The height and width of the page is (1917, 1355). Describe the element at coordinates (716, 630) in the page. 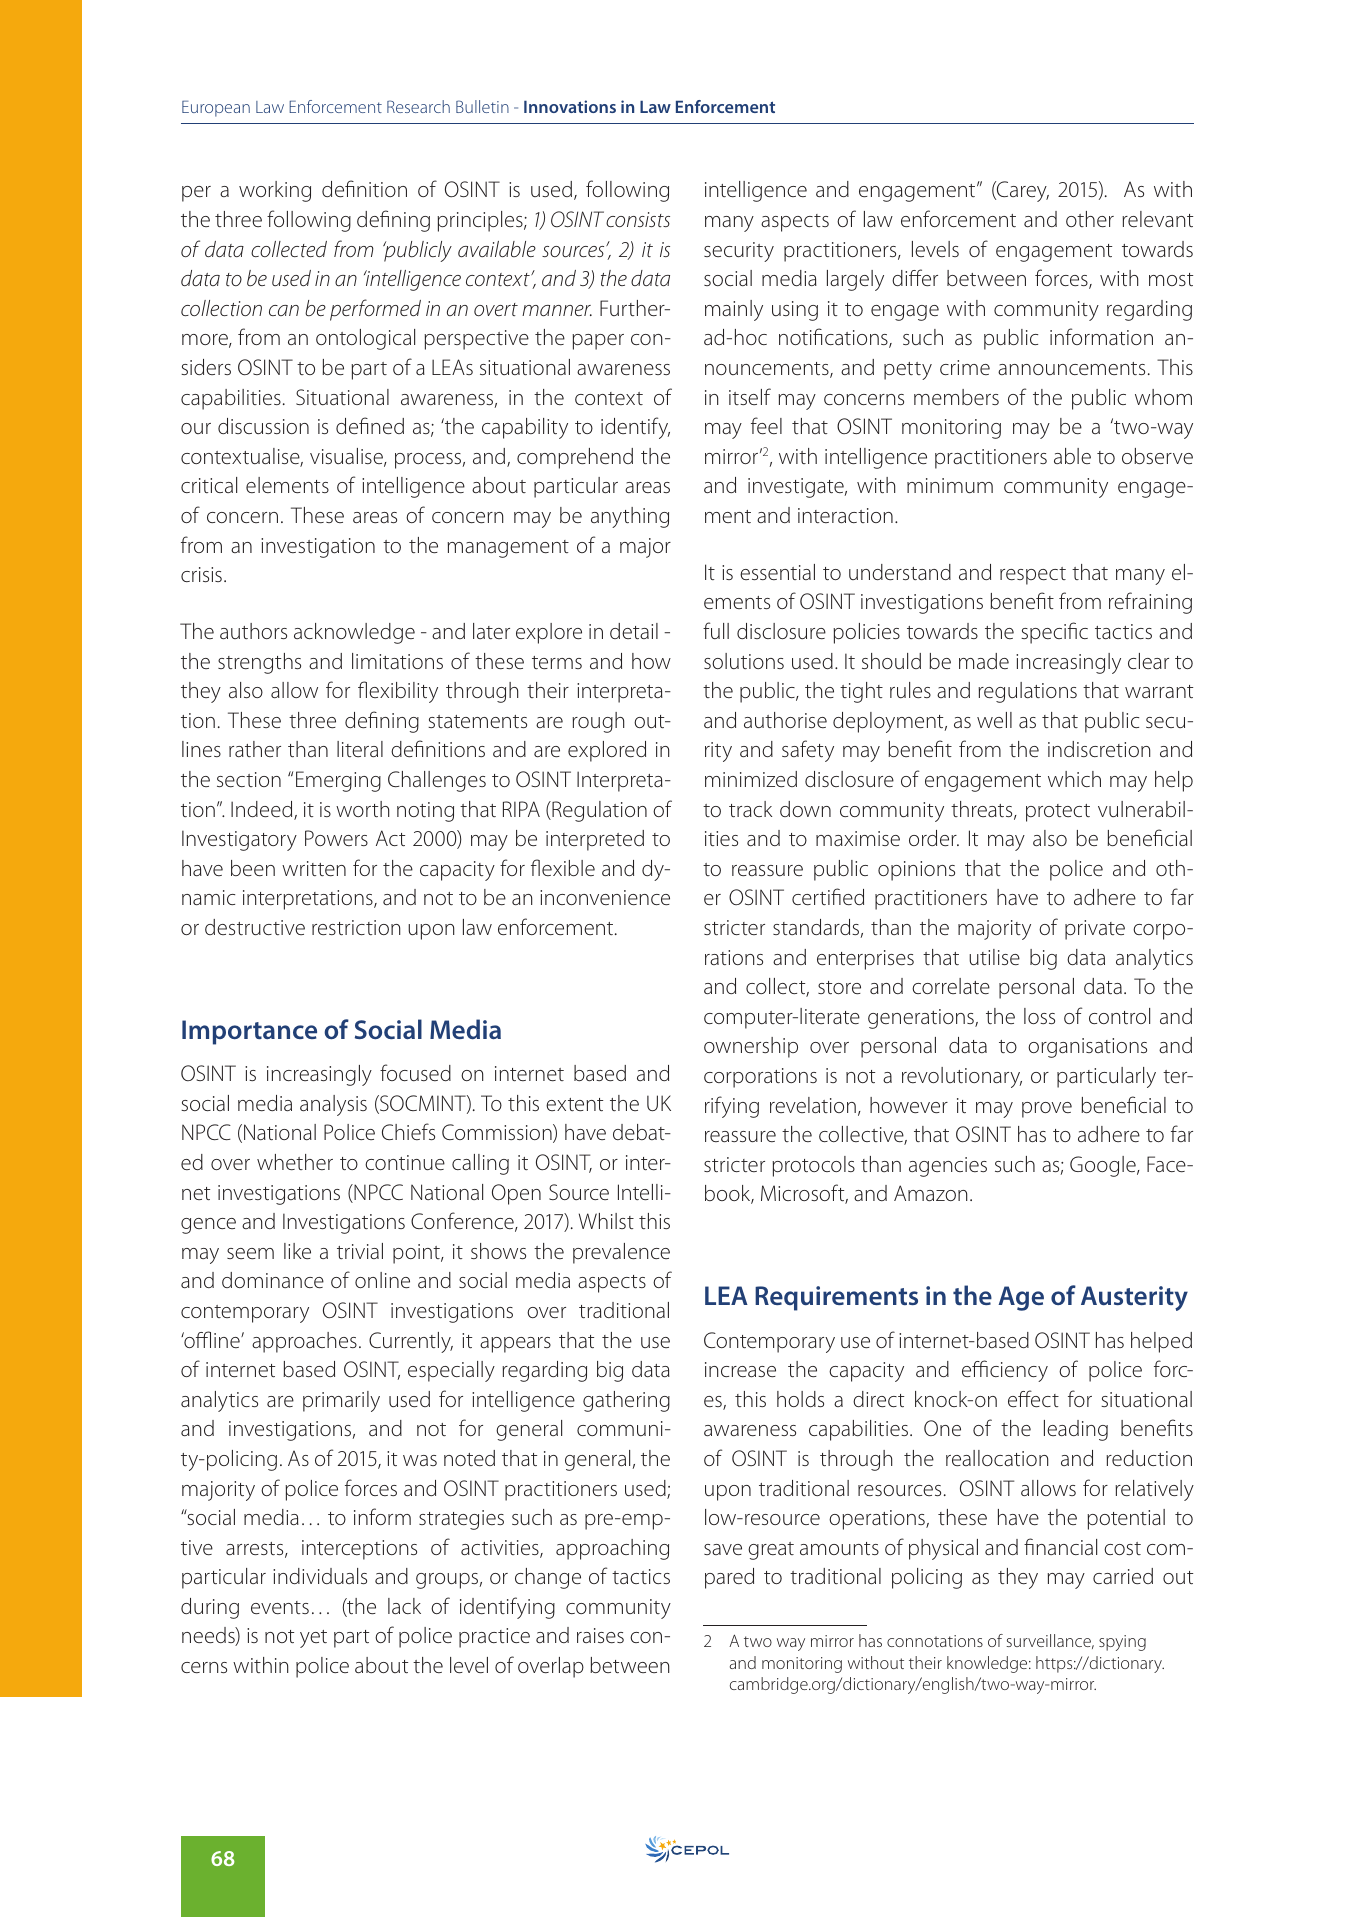

I see `full` at that location.
